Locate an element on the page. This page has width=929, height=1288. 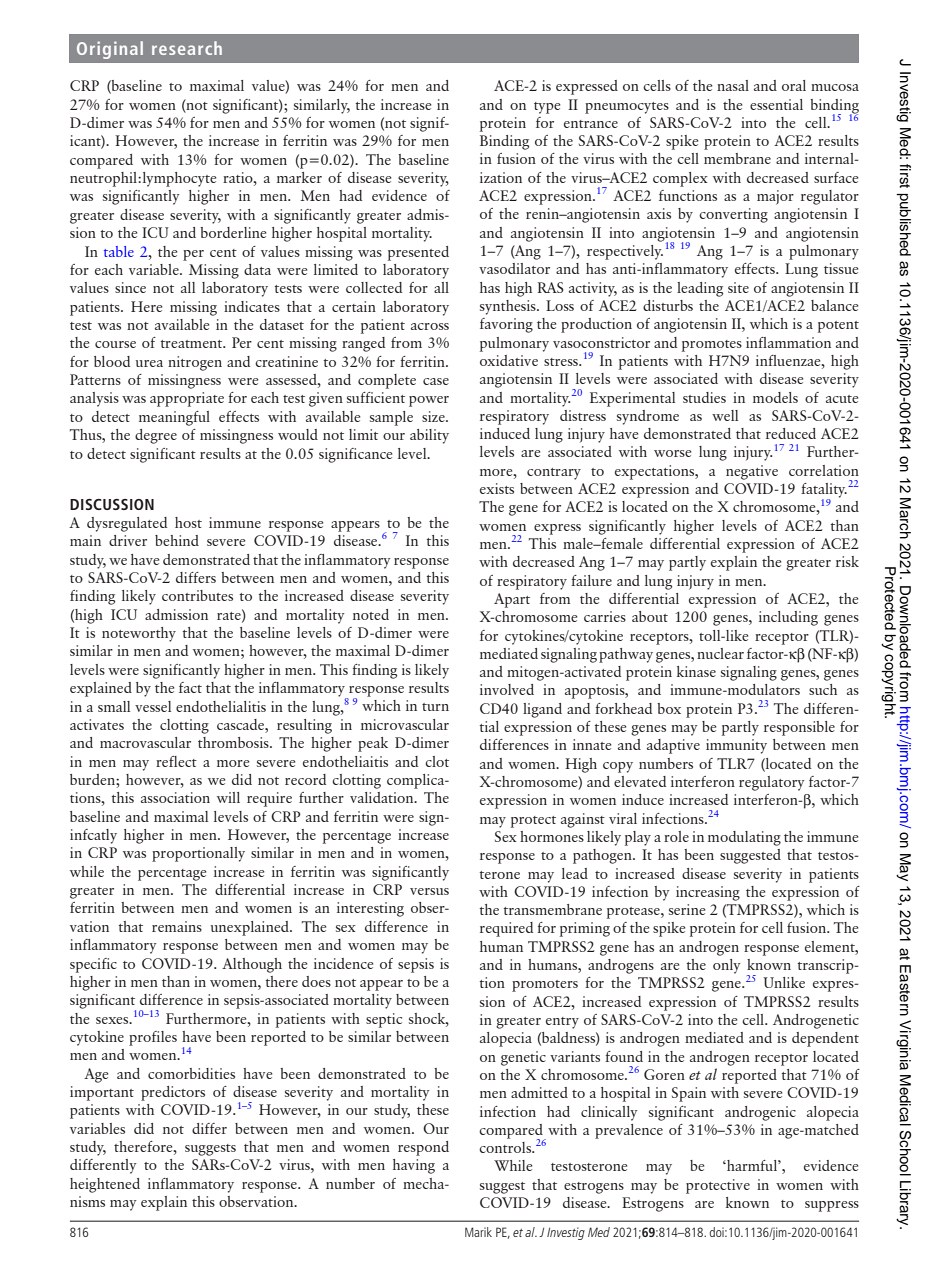
heightened is located at coordinates (105, 1185).
